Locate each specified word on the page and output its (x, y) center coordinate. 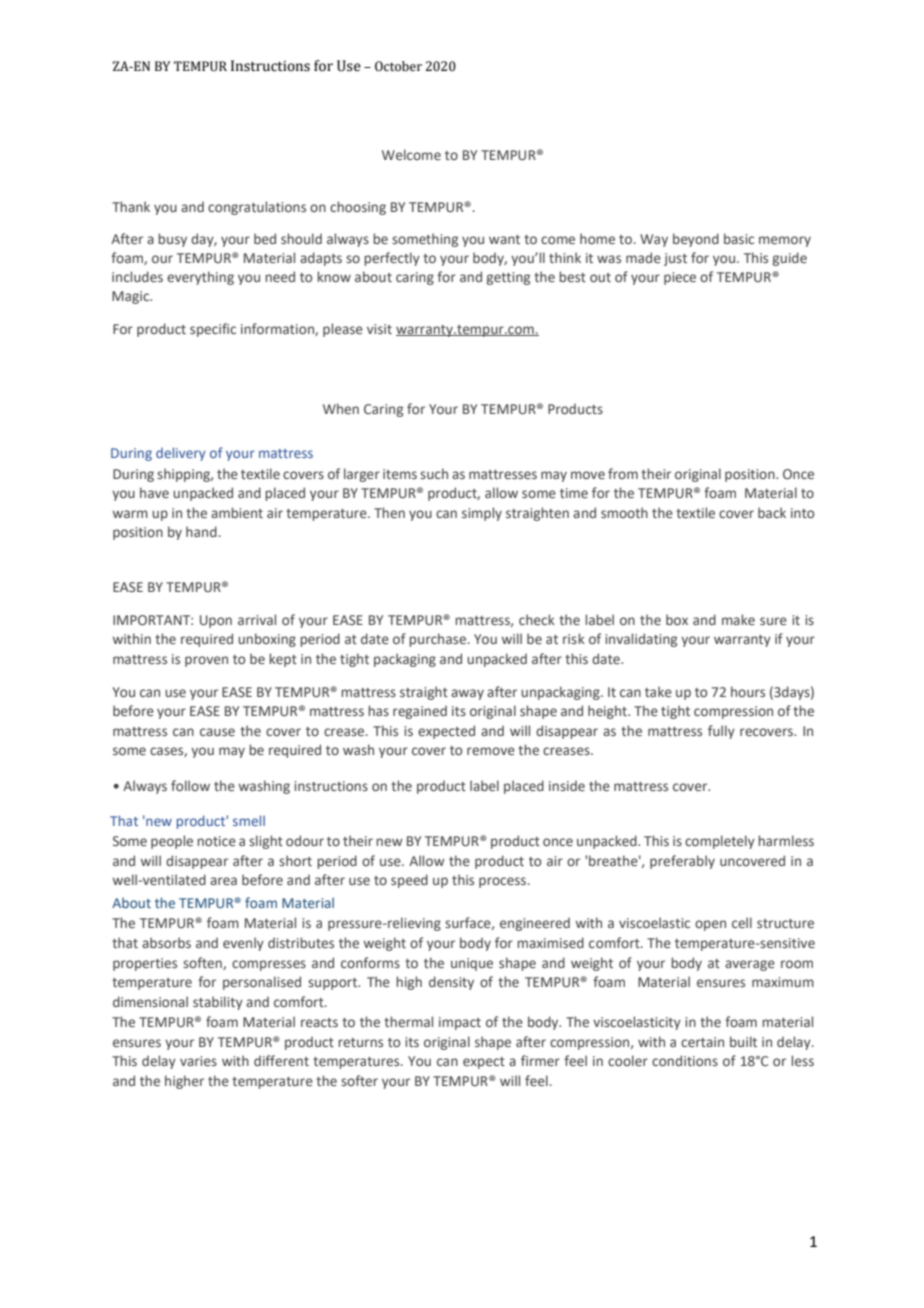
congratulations (257, 208)
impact (460, 1023)
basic (739, 238)
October (398, 66)
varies (198, 1061)
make (738, 619)
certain (702, 1042)
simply (482, 514)
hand (201, 531)
